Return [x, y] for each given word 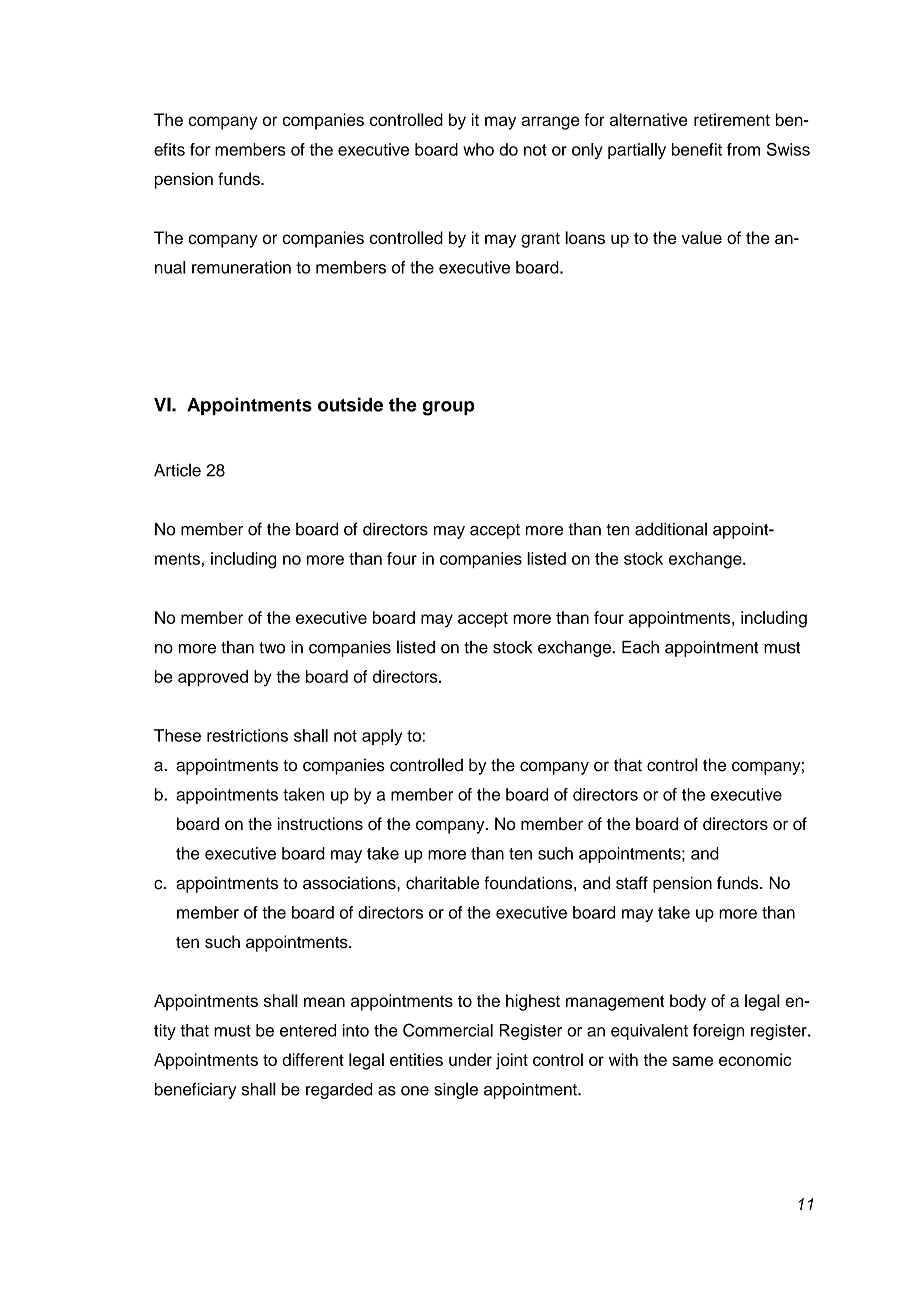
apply [382, 737]
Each [640, 647]
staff [632, 883]
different [313, 1059]
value [702, 237]
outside [350, 404]
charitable [442, 883]
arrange [550, 123]
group [449, 408]
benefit [697, 149]
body [688, 1002]
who [478, 149]
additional [671, 529]
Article [177, 470]
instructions [320, 823]
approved [213, 678]
